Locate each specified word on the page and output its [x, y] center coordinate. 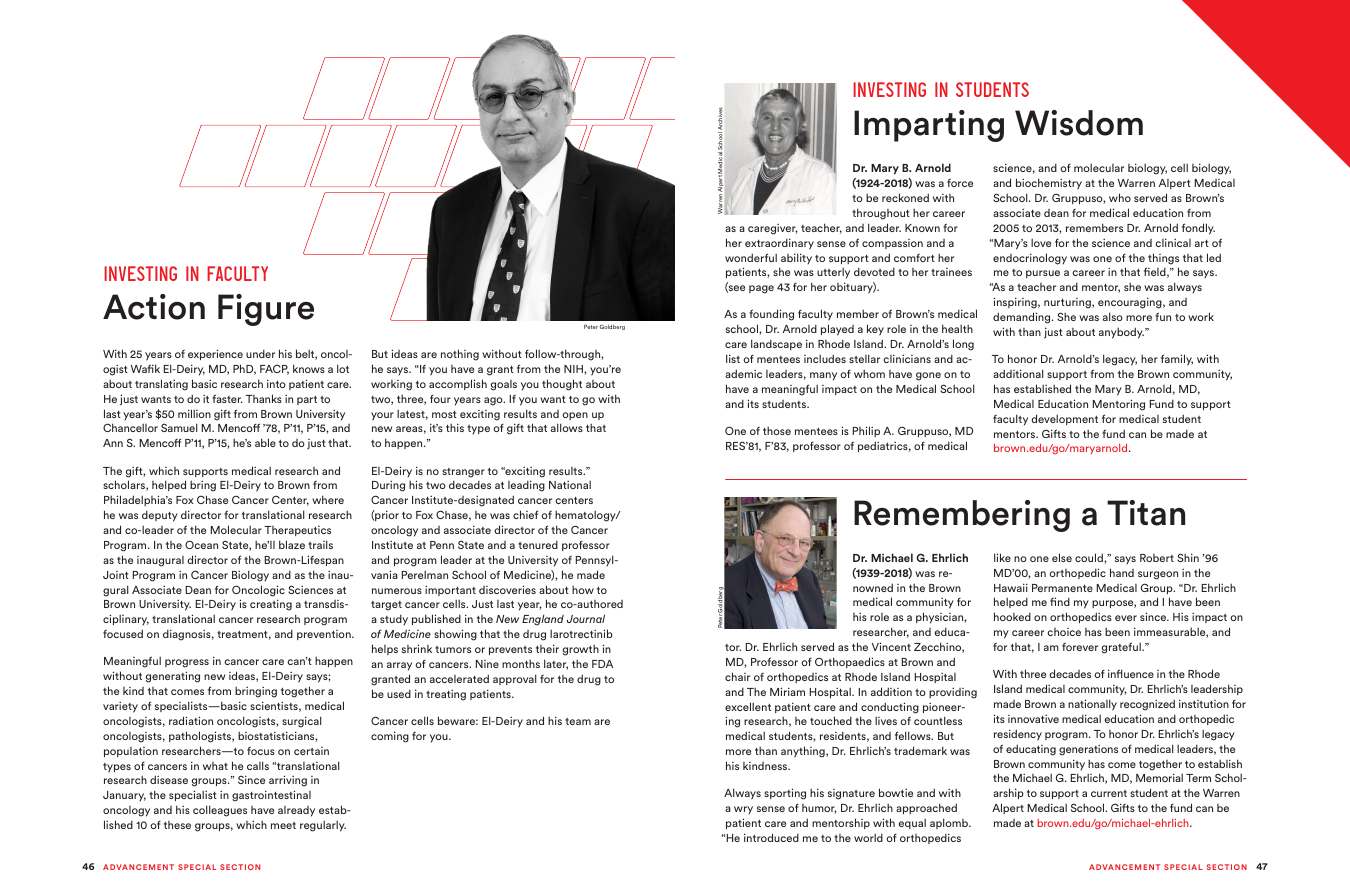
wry [743, 810]
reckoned [905, 197]
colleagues [220, 811]
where [328, 499]
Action [154, 307]
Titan [1146, 513]
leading [526, 486]
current [1109, 793]
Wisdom [1079, 123]
